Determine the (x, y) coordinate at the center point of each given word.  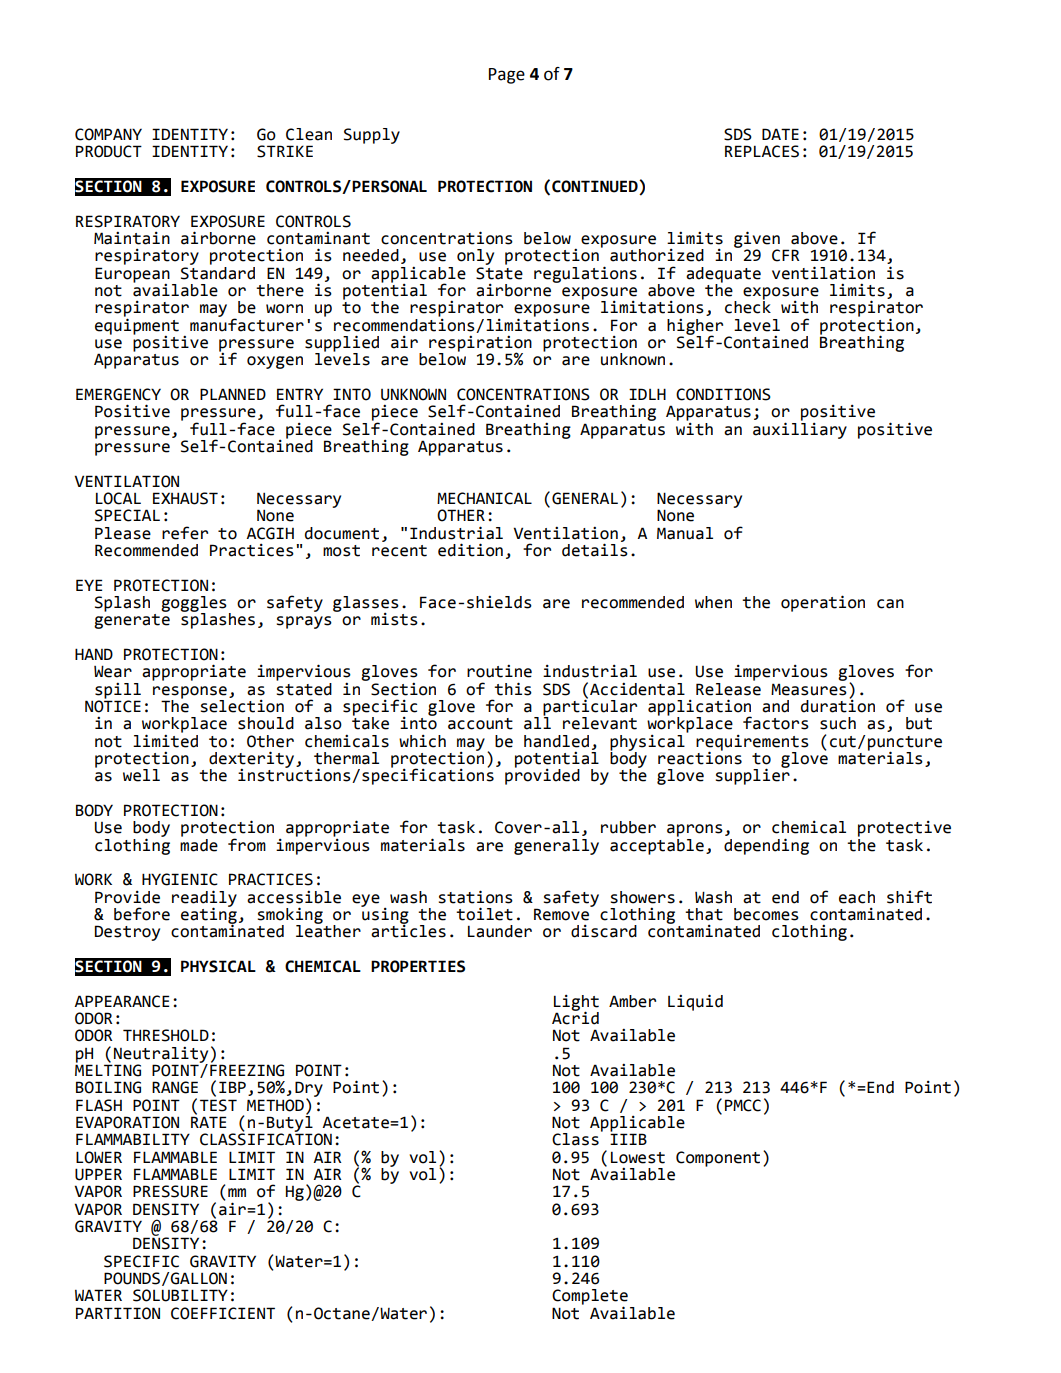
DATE (780, 134)
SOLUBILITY (180, 1295)
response (190, 693)
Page (507, 76)
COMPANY (108, 134)
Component (718, 1159)
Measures (809, 689)
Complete (590, 1298)
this (513, 689)
